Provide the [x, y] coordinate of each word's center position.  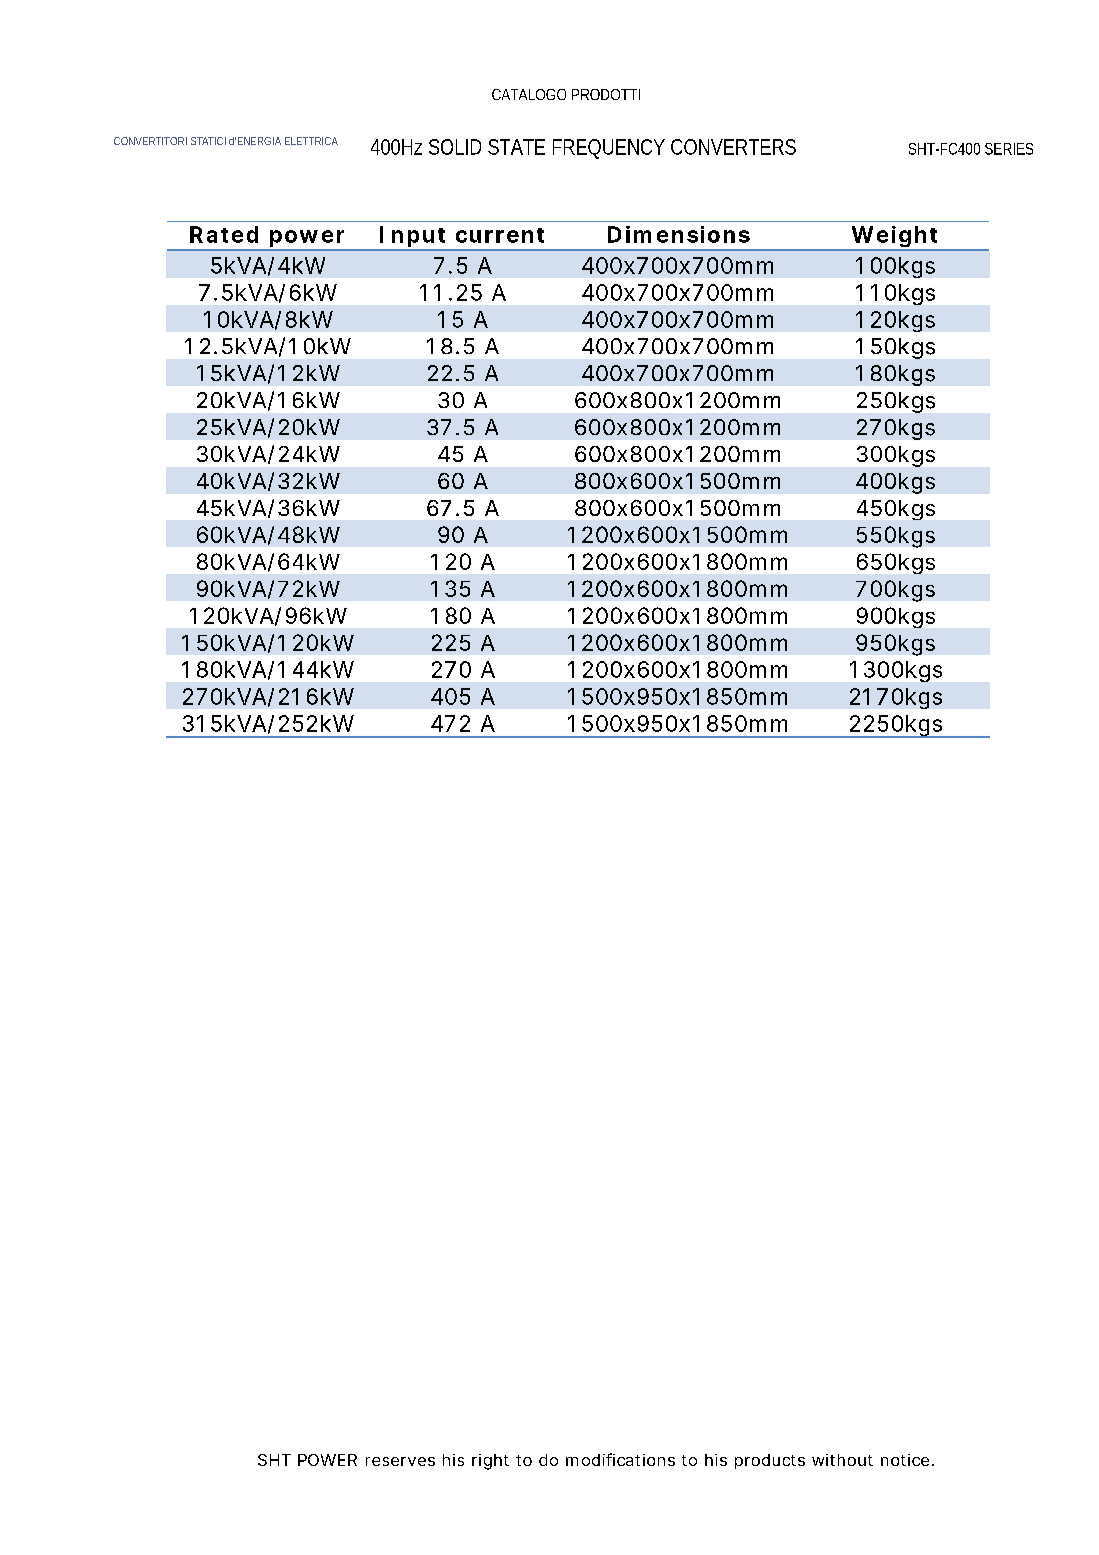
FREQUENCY [609, 148]
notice [905, 1460]
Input [413, 238]
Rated [224, 234]
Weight [895, 238]
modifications [620, 1459]
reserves [400, 1461]
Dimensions [679, 234]
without [842, 1460]
